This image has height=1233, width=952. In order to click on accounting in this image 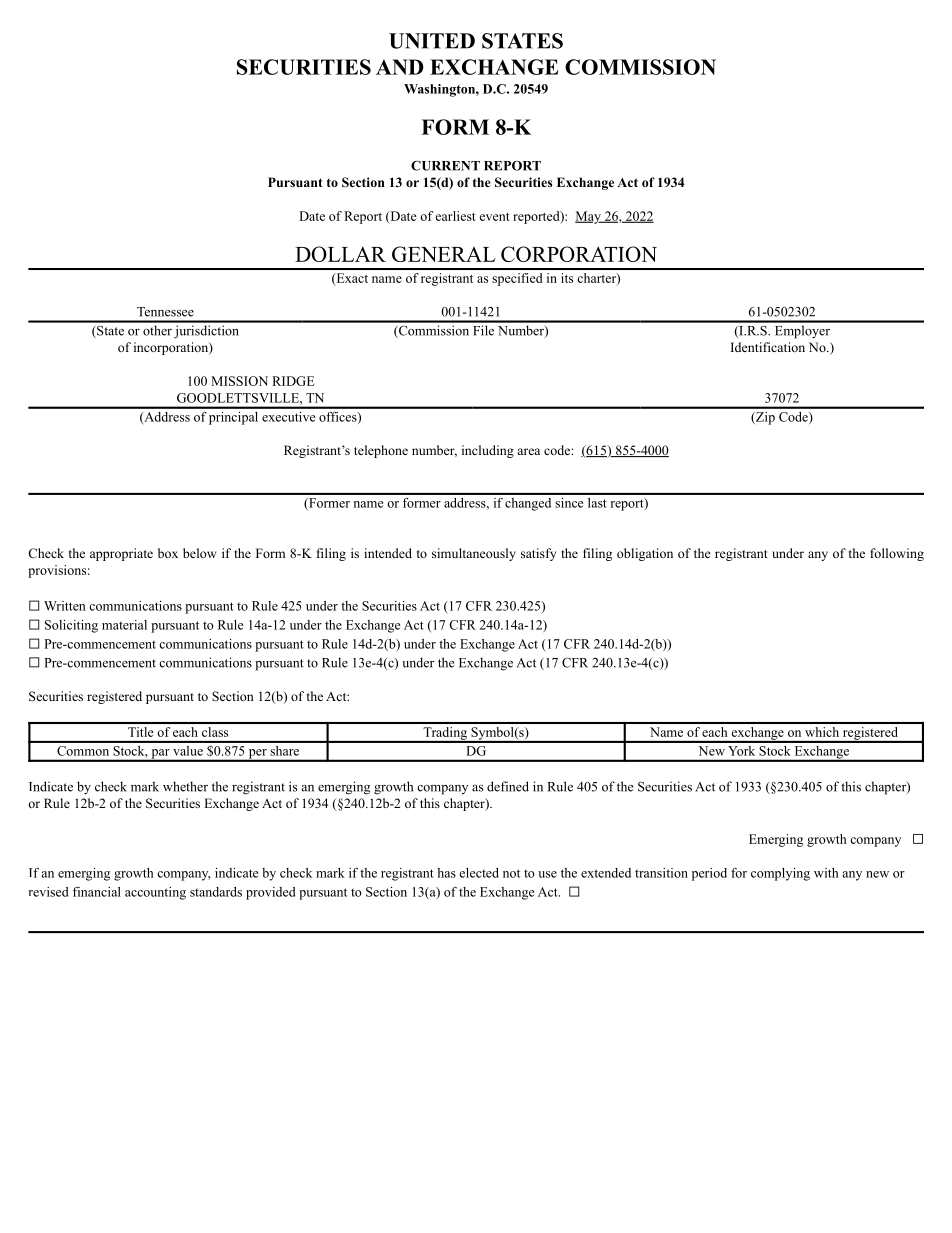, I will do `click(155, 893)`.
